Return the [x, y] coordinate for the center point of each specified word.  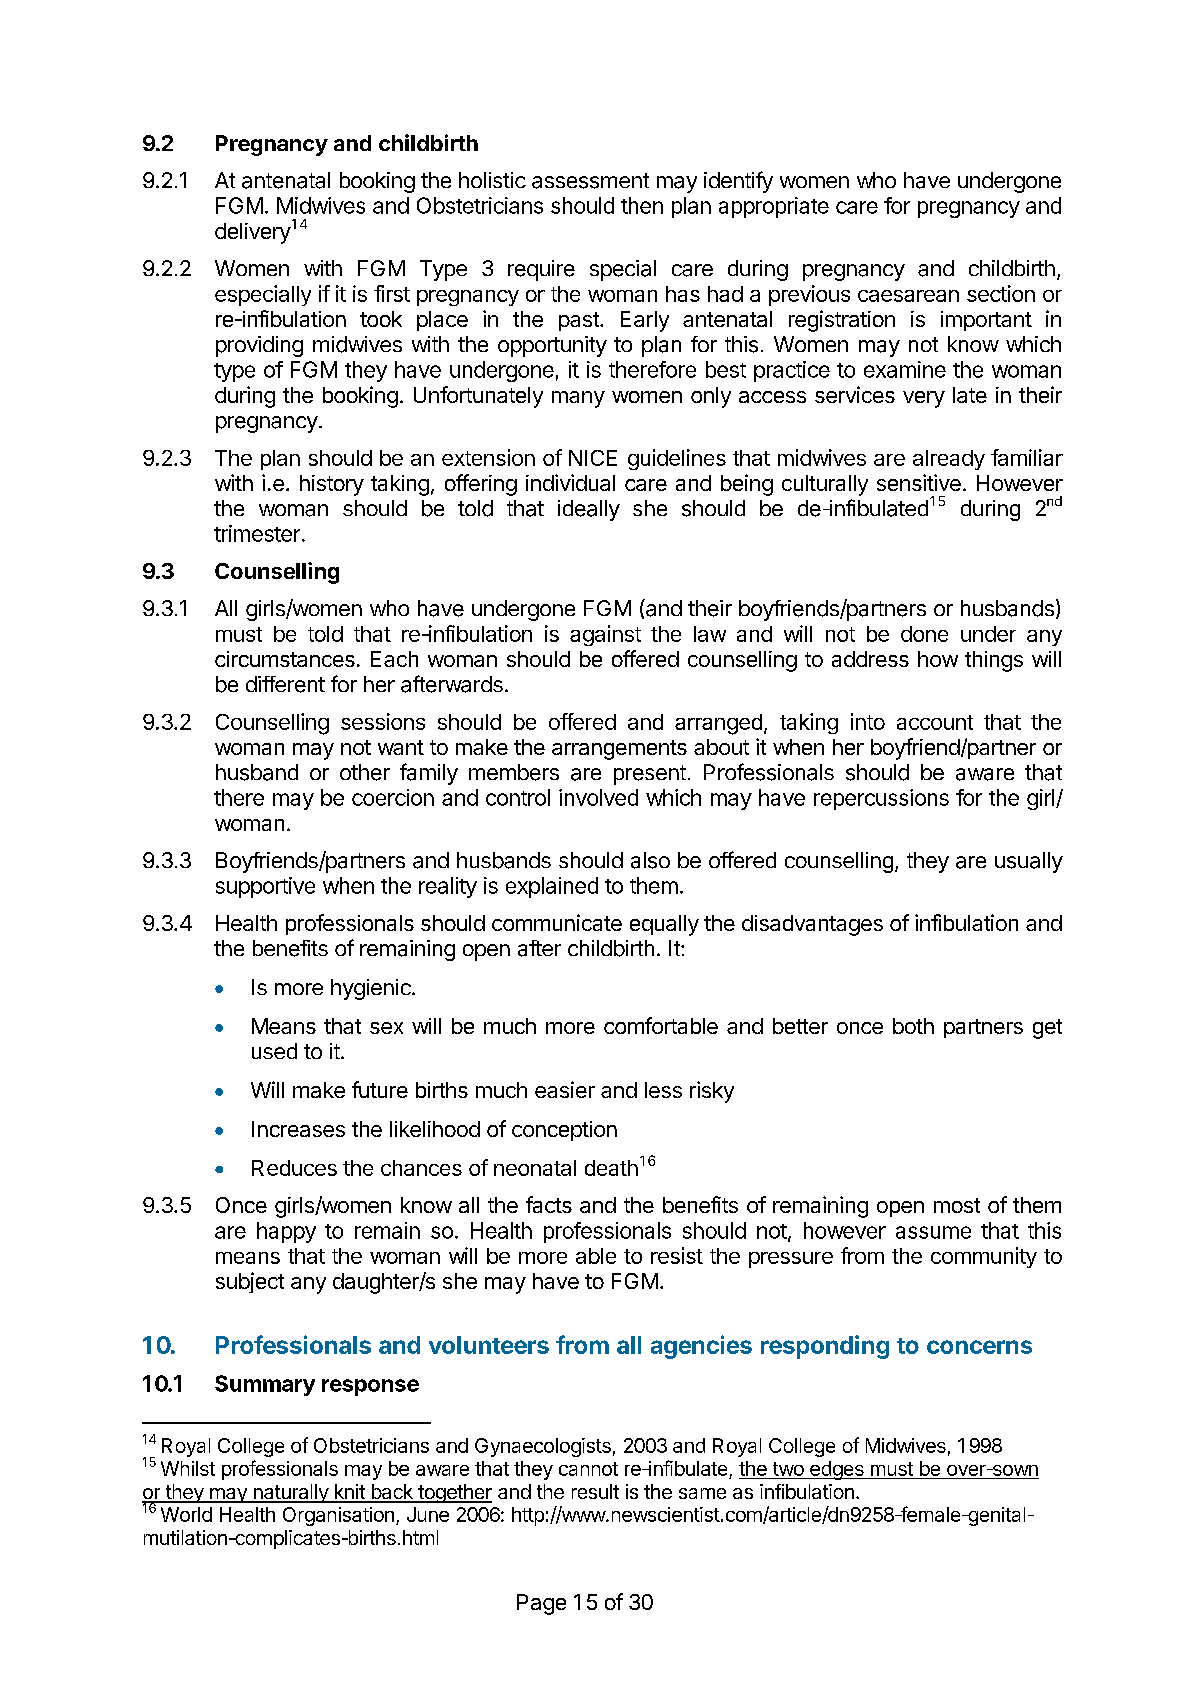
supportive [265, 887]
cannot [588, 1469]
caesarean [908, 296]
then [642, 205]
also [650, 860]
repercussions [881, 799]
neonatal [535, 1168]
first [392, 293]
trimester [257, 533]
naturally [290, 1493]
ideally [589, 510]
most [957, 1205]
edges [837, 1470]
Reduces [294, 1168]
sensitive [919, 482]
